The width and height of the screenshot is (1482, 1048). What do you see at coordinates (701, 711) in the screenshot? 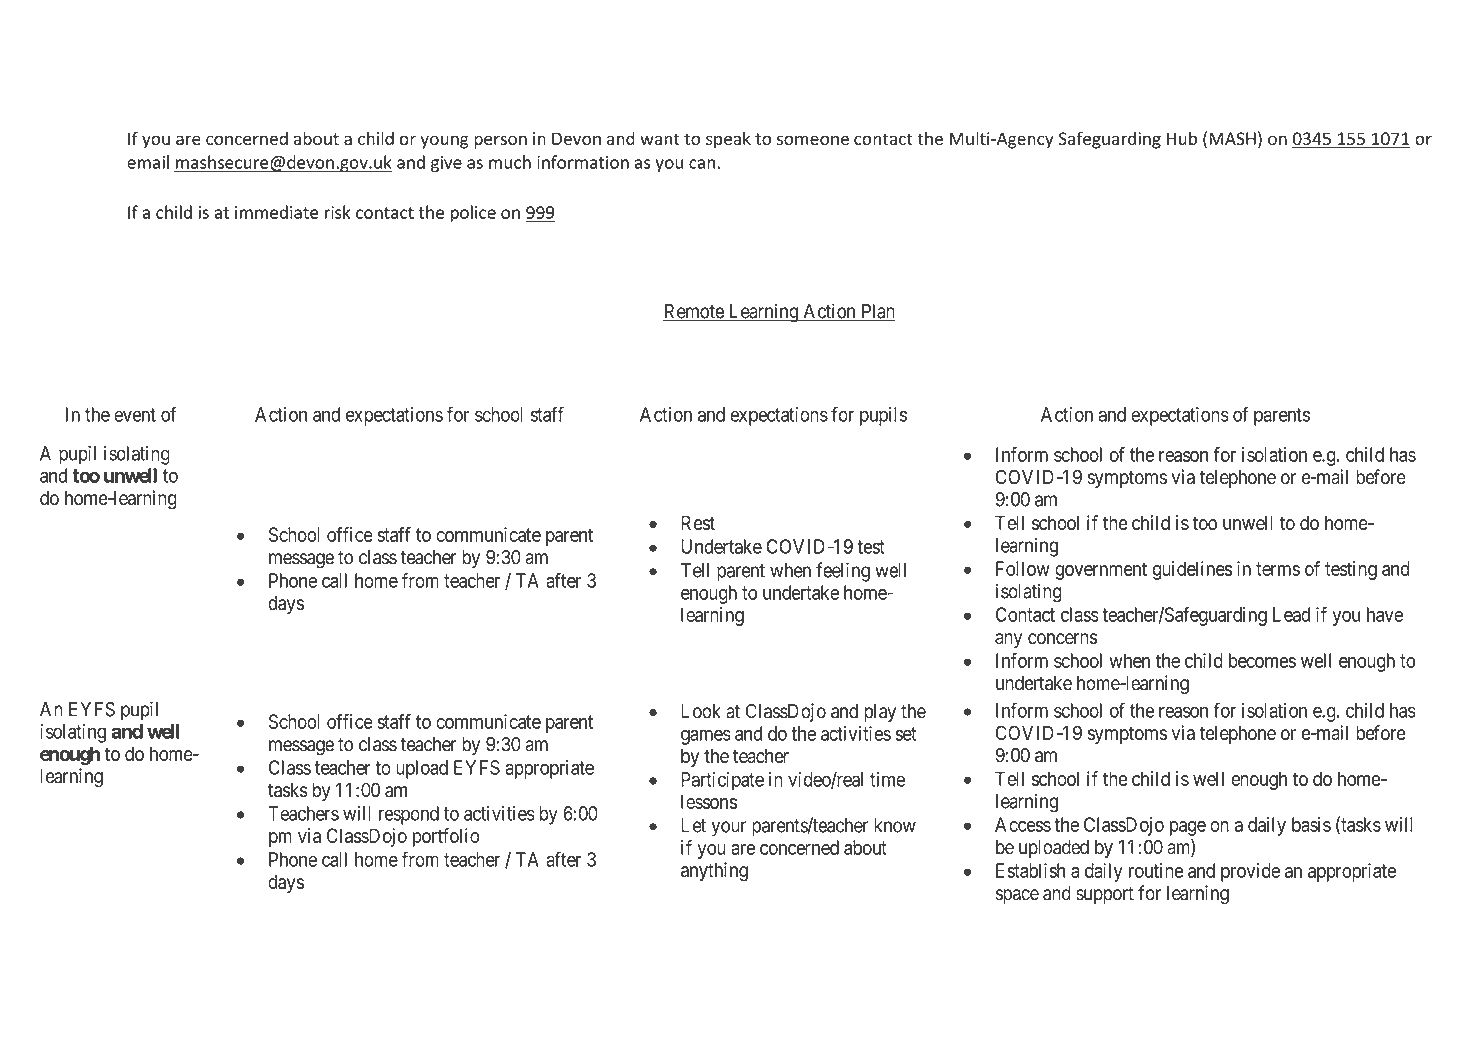
I see `Look` at bounding box center [701, 711].
